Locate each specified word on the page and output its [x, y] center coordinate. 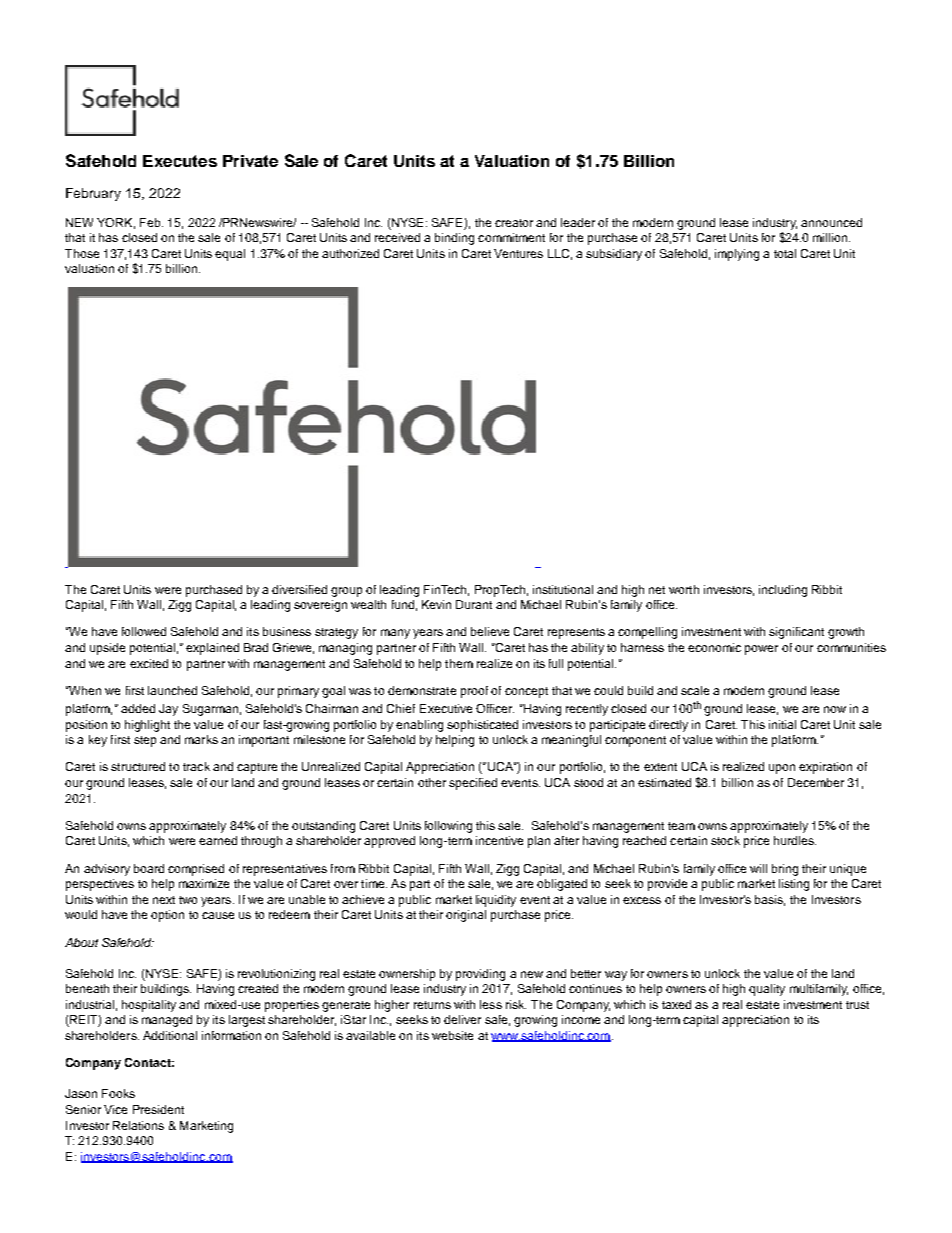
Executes [180, 161]
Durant [474, 604]
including [783, 591]
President [158, 1109]
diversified [299, 589]
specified [473, 784]
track [196, 766]
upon [782, 769]
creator [514, 223]
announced [831, 222]
